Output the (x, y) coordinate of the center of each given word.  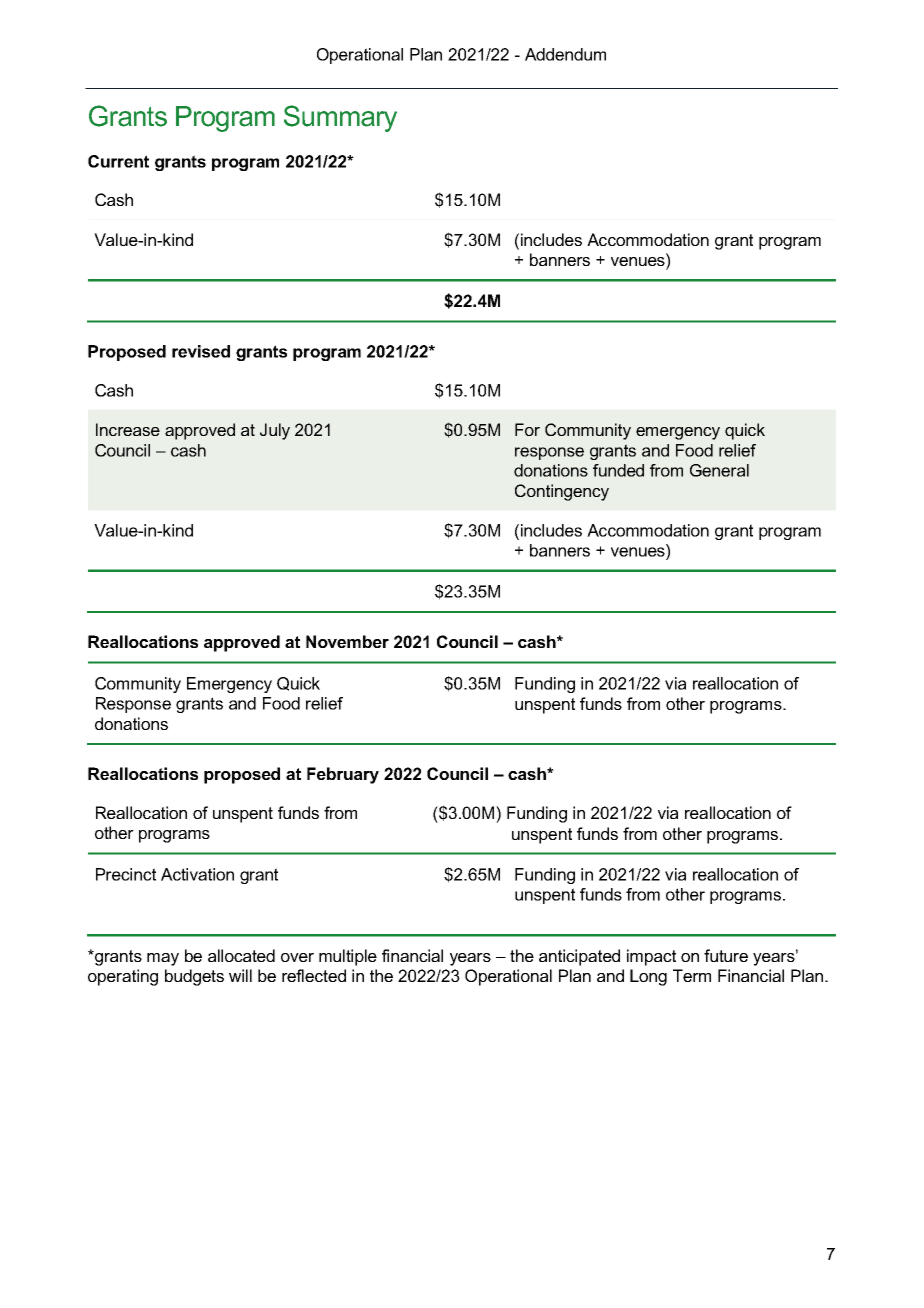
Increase (128, 429)
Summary (340, 118)
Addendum (565, 54)
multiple (348, 957)
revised (201, 351)
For (527, 429)
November (347, 641)
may (163, 959)
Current (118, 161)
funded (618, 470)
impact (651, 957)
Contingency (562, 492)
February (343, 775)
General (719, 470)
